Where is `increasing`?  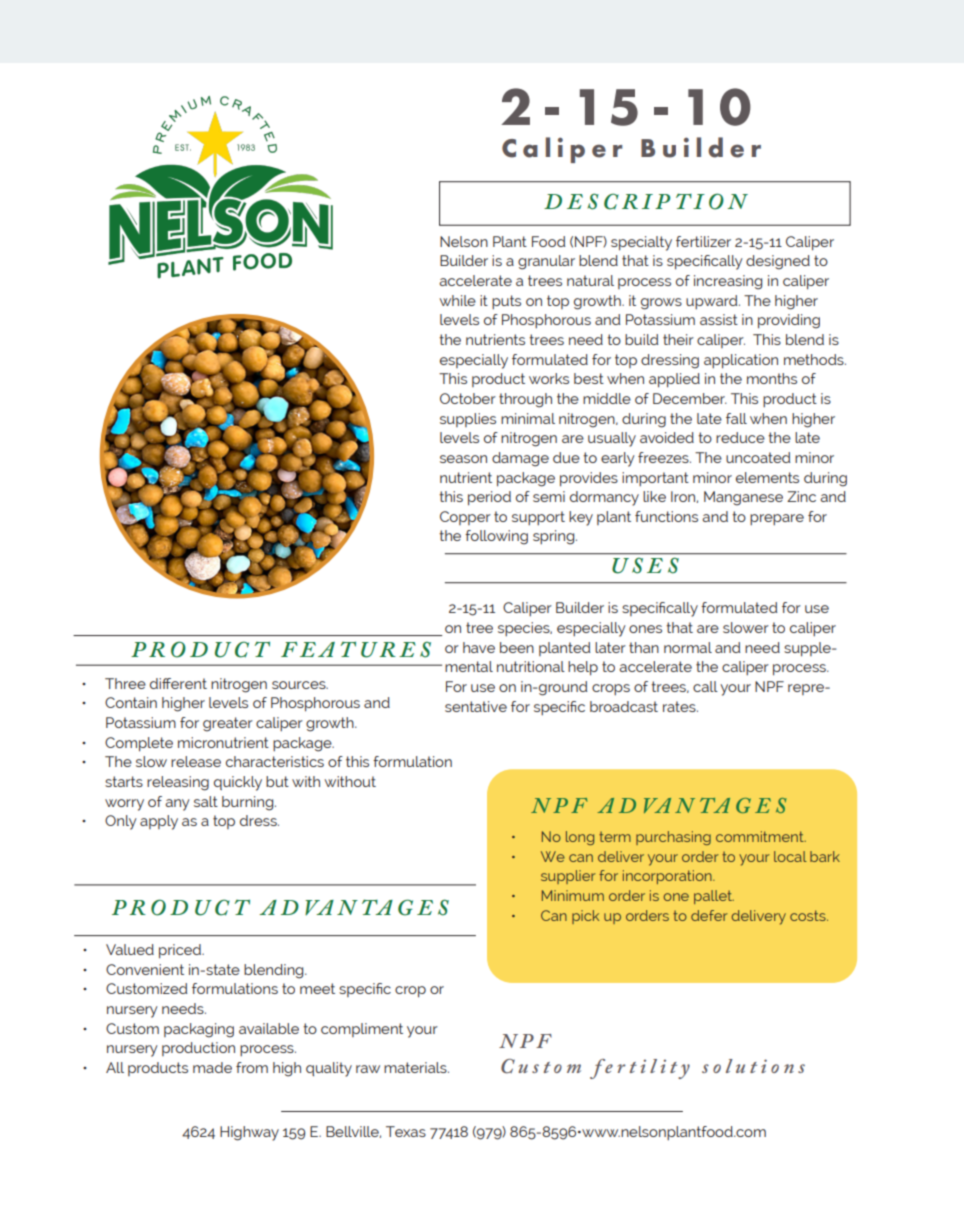
increasing is located at coordinates (728, 282).
